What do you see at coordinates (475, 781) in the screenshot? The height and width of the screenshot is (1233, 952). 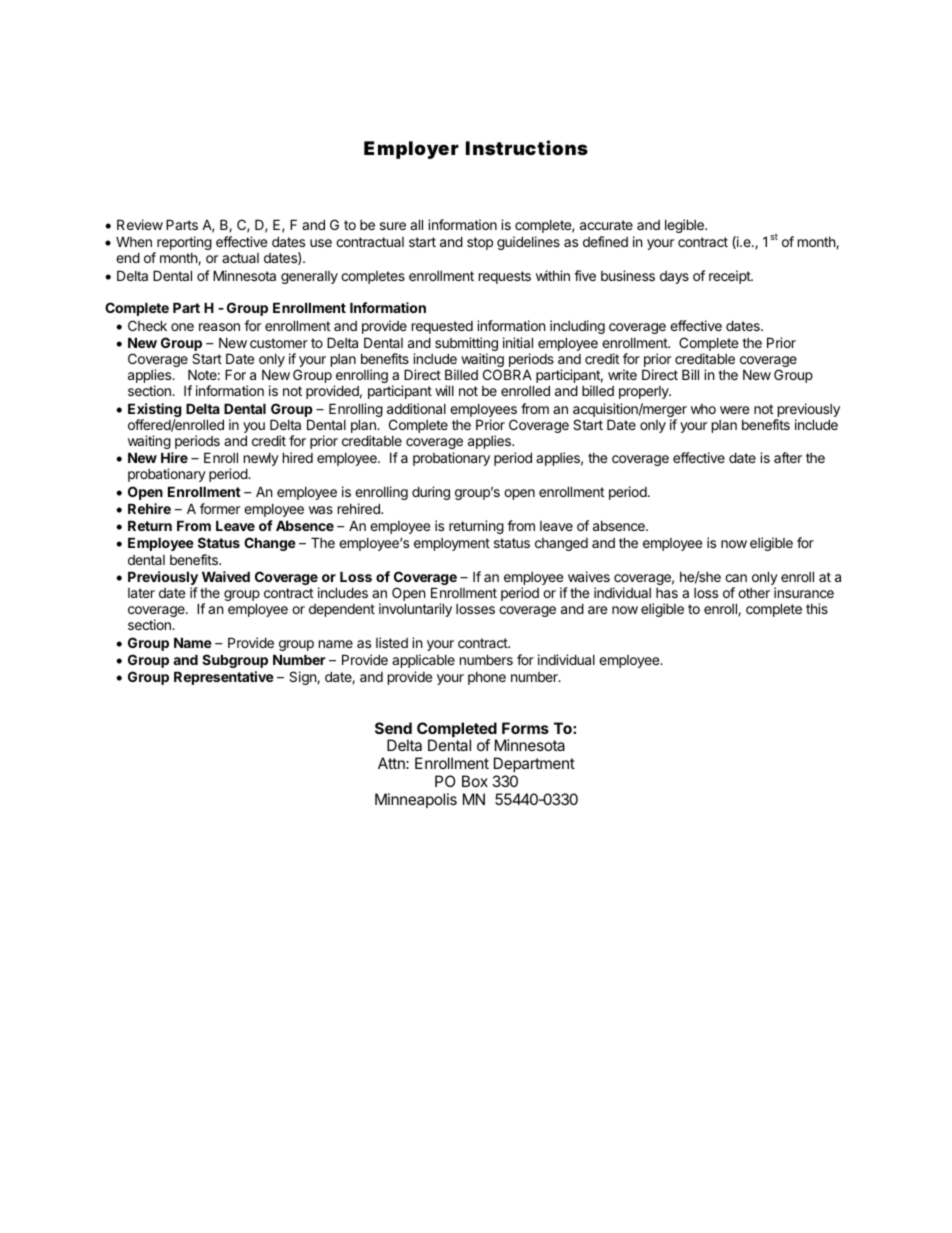 I see `Box` at bounding box center [475, 781].
